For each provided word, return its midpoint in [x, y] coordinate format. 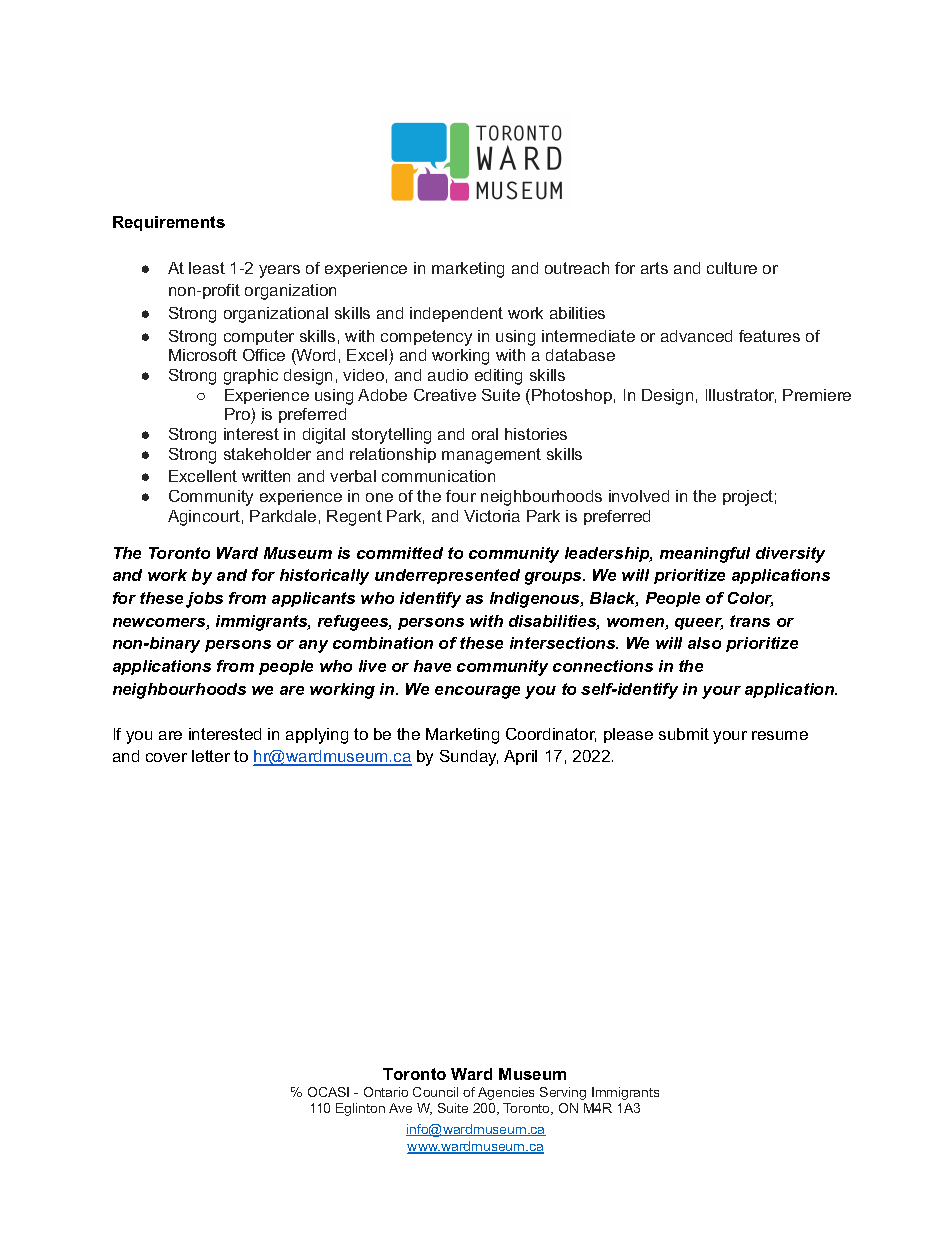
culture [732, 268]
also [704, 643]
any [313, 646]
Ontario [386, 1092]
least [207, 268]
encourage [477, 692]
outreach [577, 268]
